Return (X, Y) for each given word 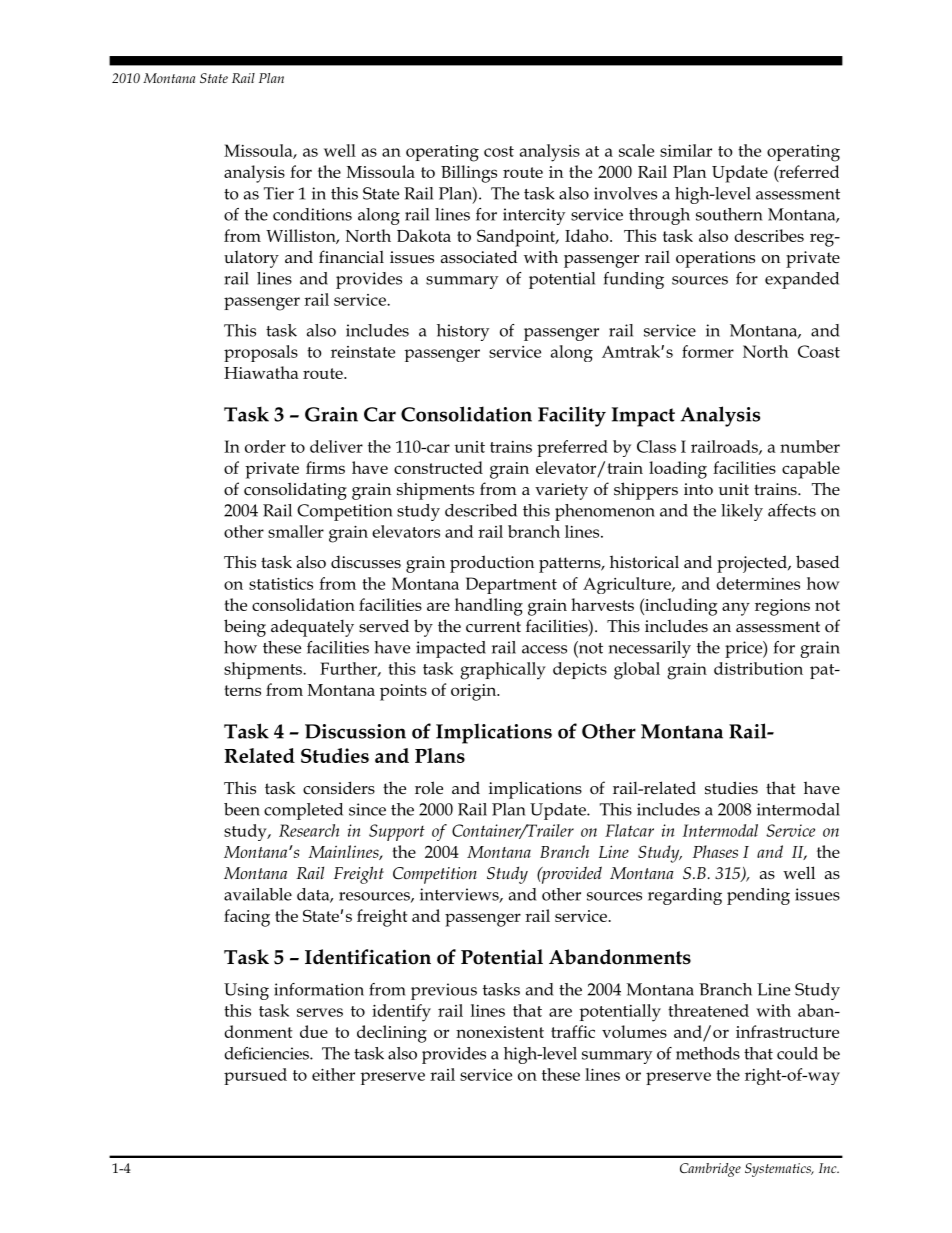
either (333, 1074)
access (544, 649)
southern (729, 214)
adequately (312, 628)
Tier (279, 193)
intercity (534, 216)
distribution (758, 668)
